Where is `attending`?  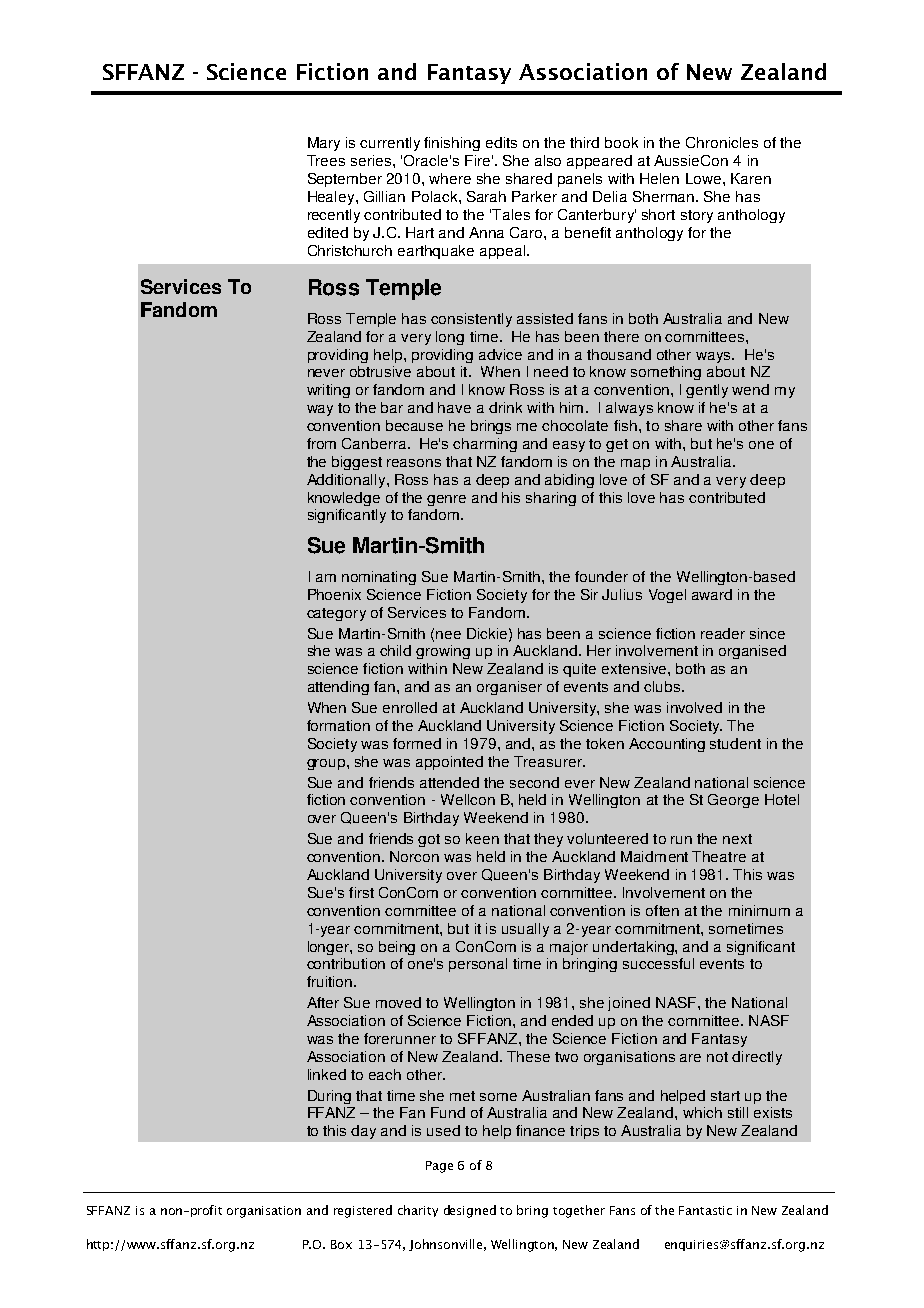 attending is located at coordinates (338, 688).
